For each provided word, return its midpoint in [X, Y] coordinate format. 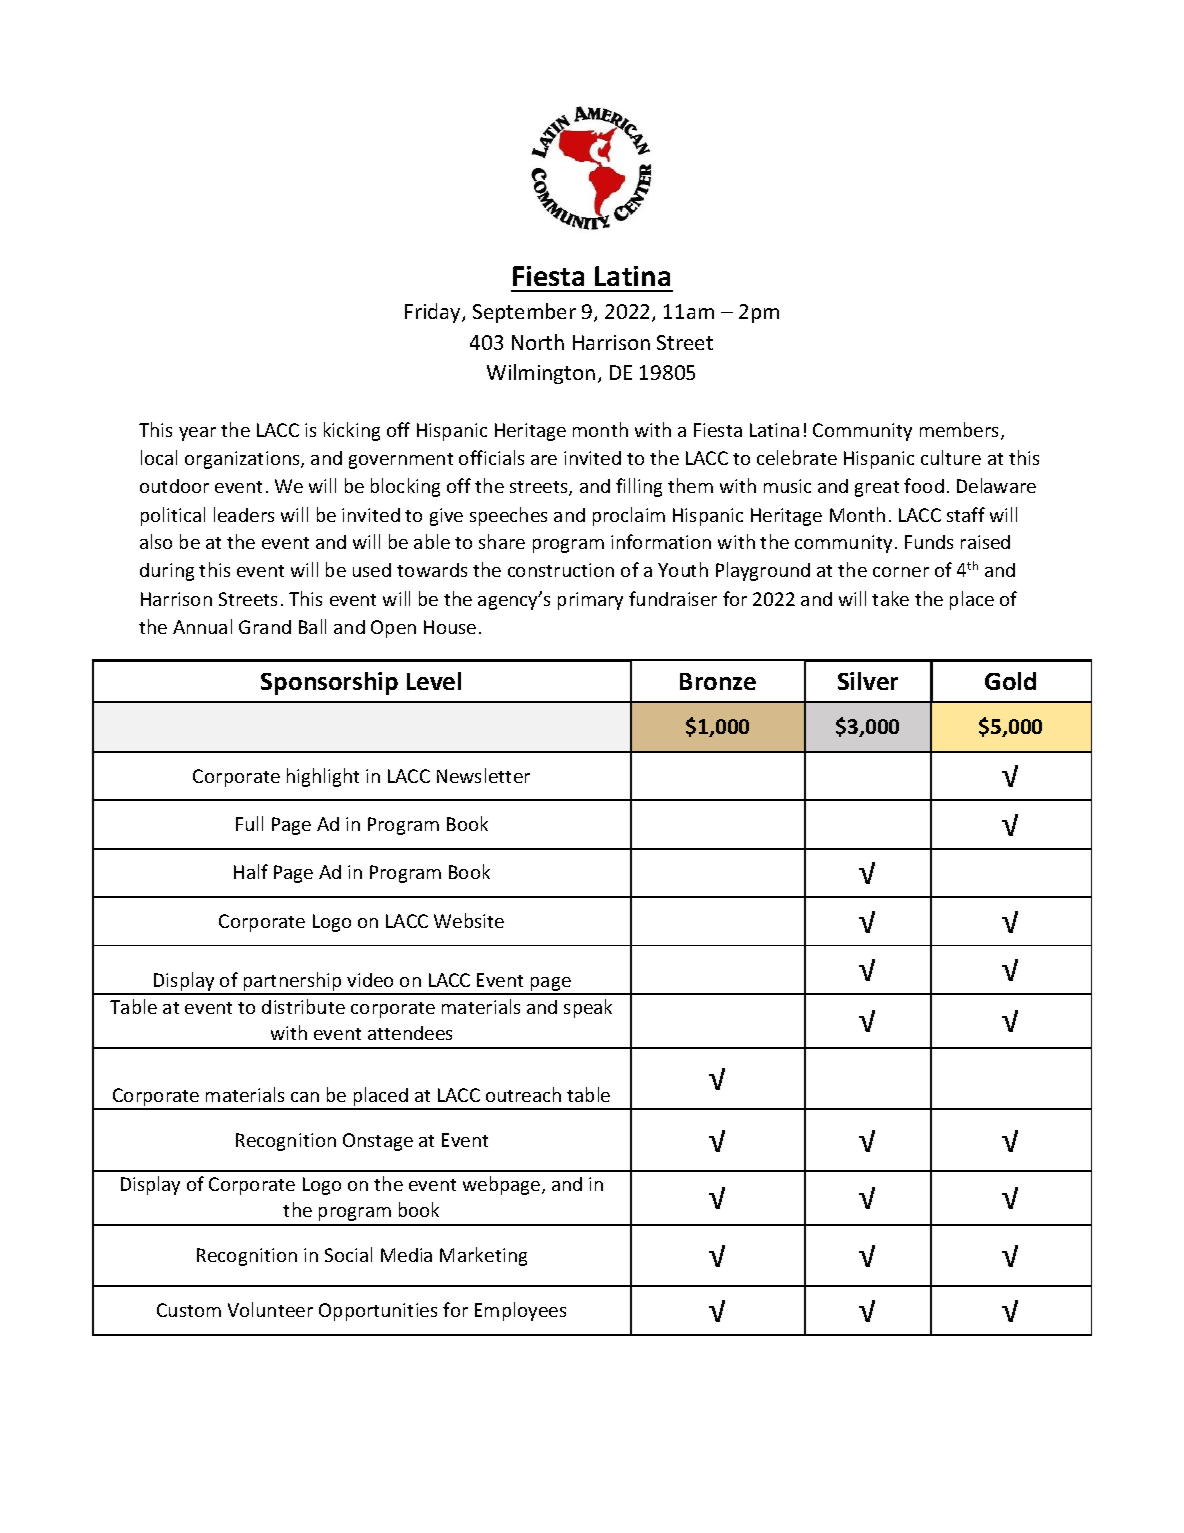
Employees [520, 1311]
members [961, 431]
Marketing [483, 1256]
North [538, 342]
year [197, 434]
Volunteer [270, 1309]
